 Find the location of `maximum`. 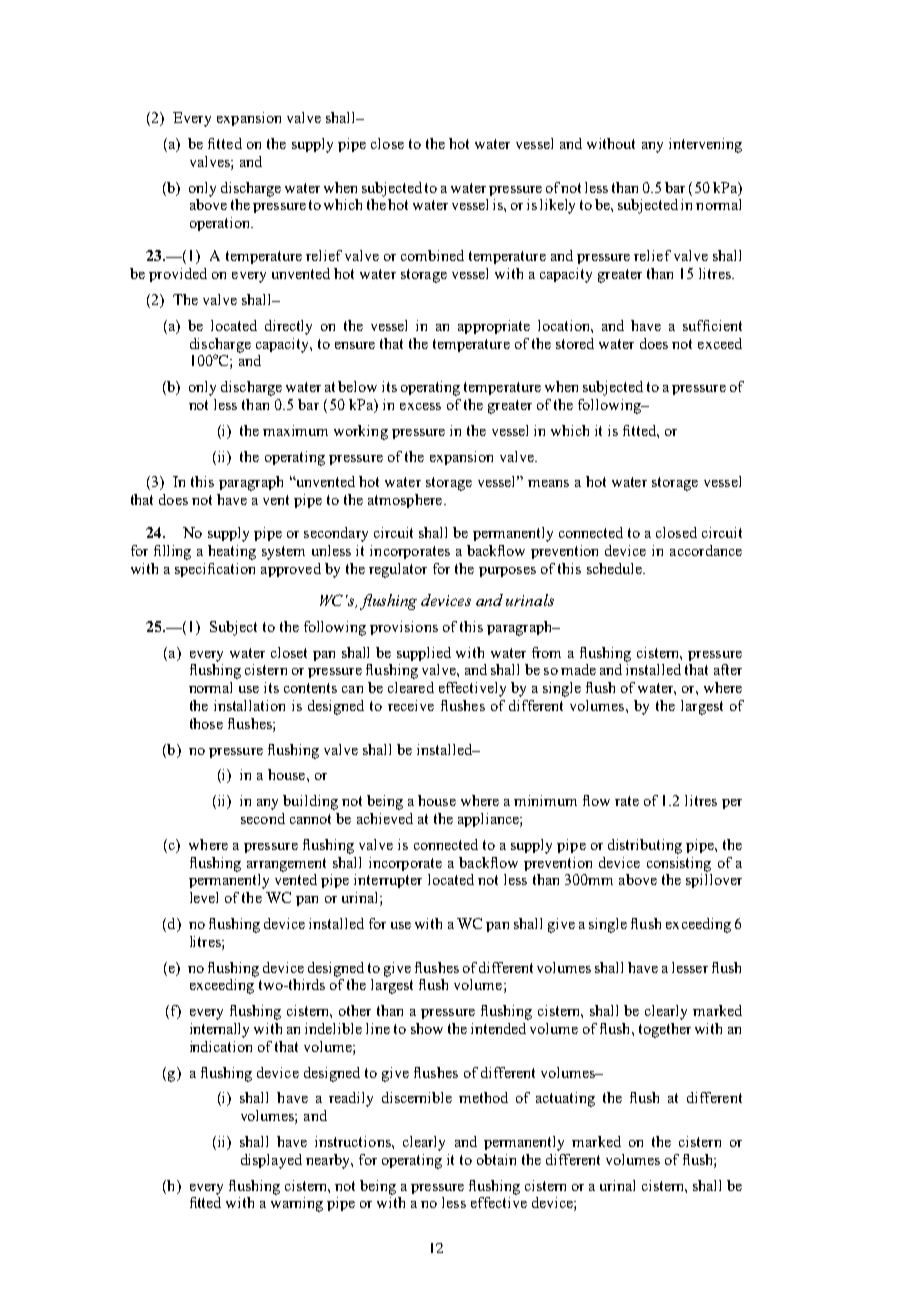

maximum is located at coordinates (295, 430).
